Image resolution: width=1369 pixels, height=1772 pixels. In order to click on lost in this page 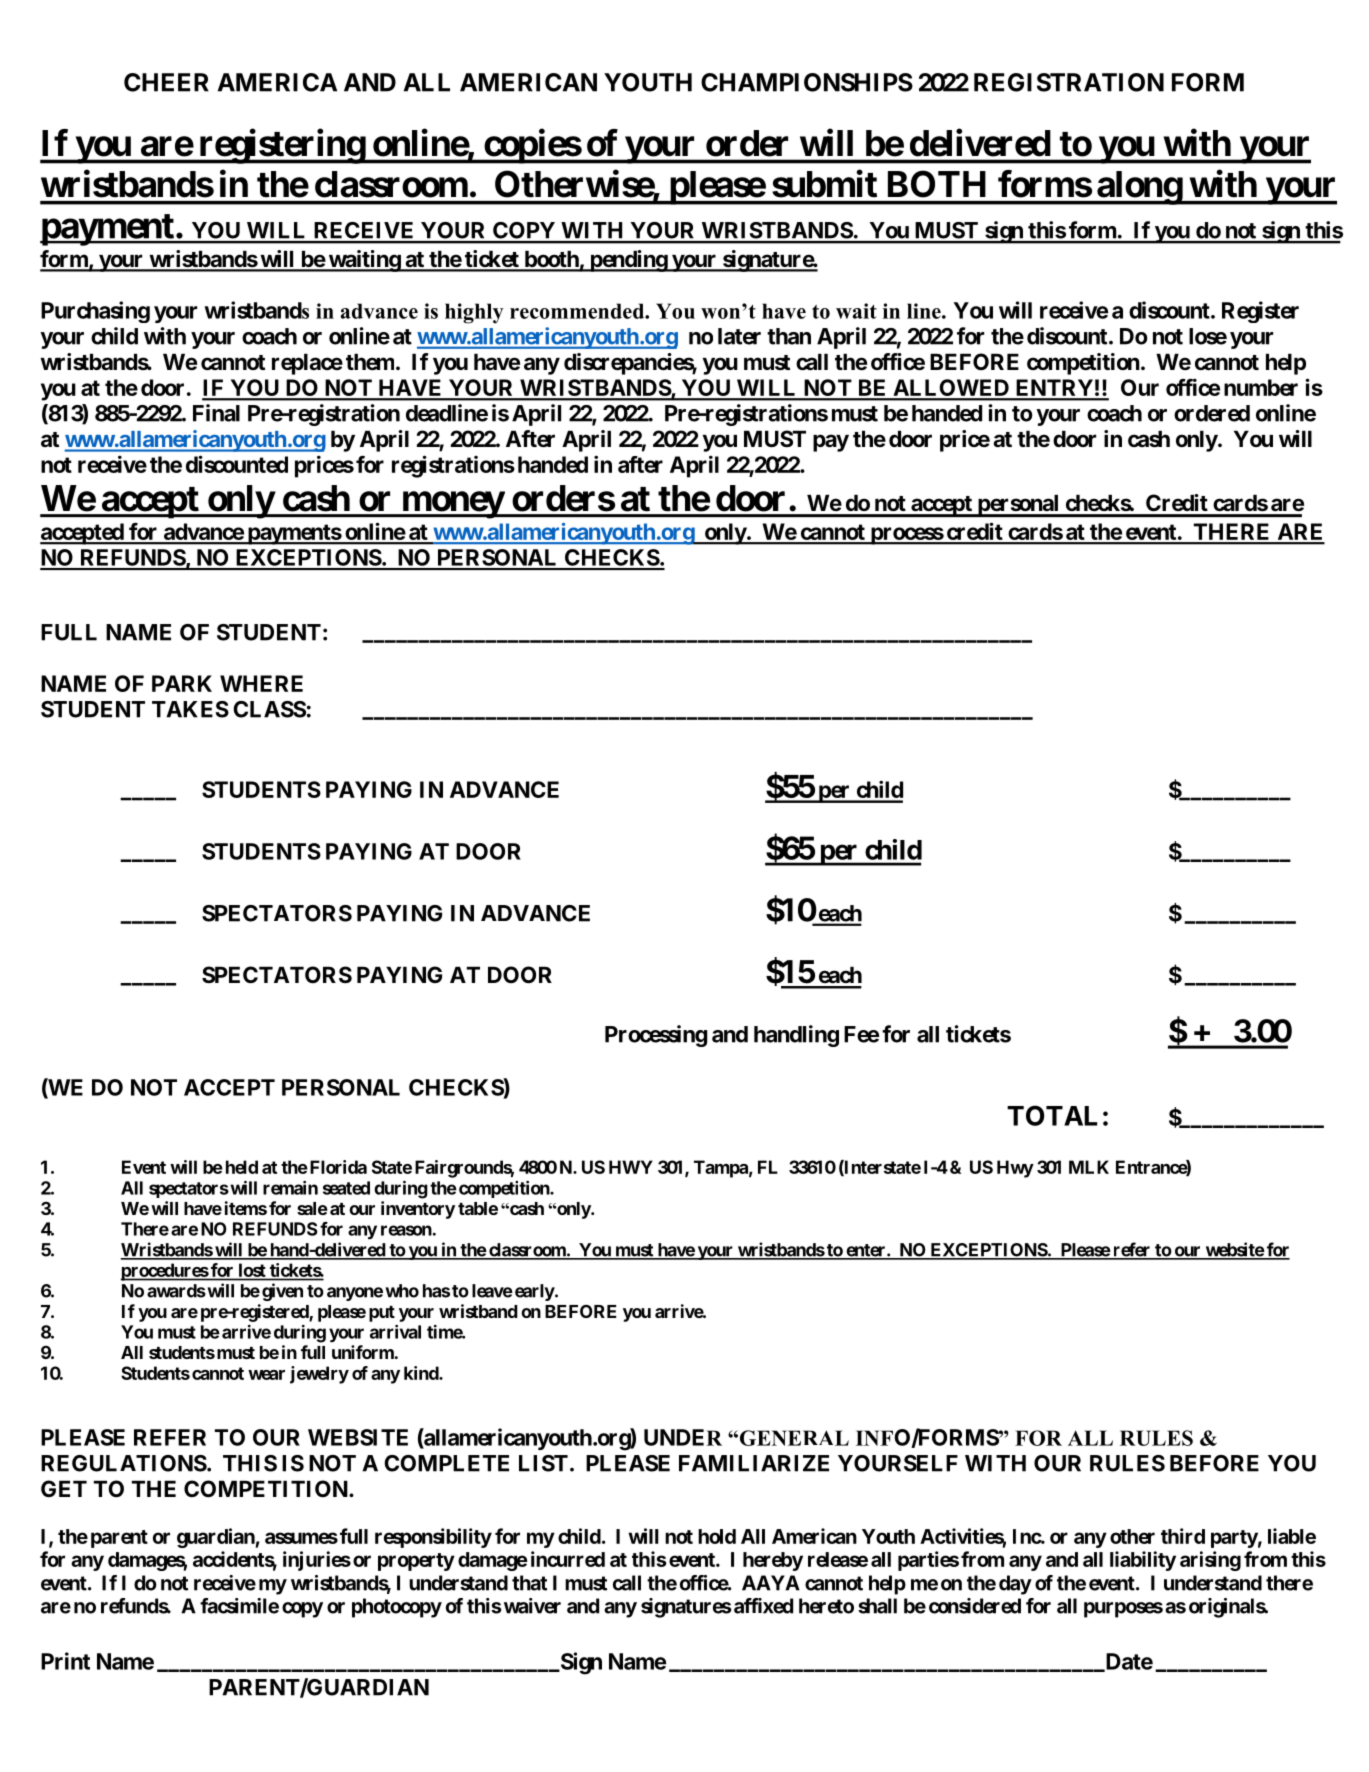, I will do `click(252, 1271)`.
